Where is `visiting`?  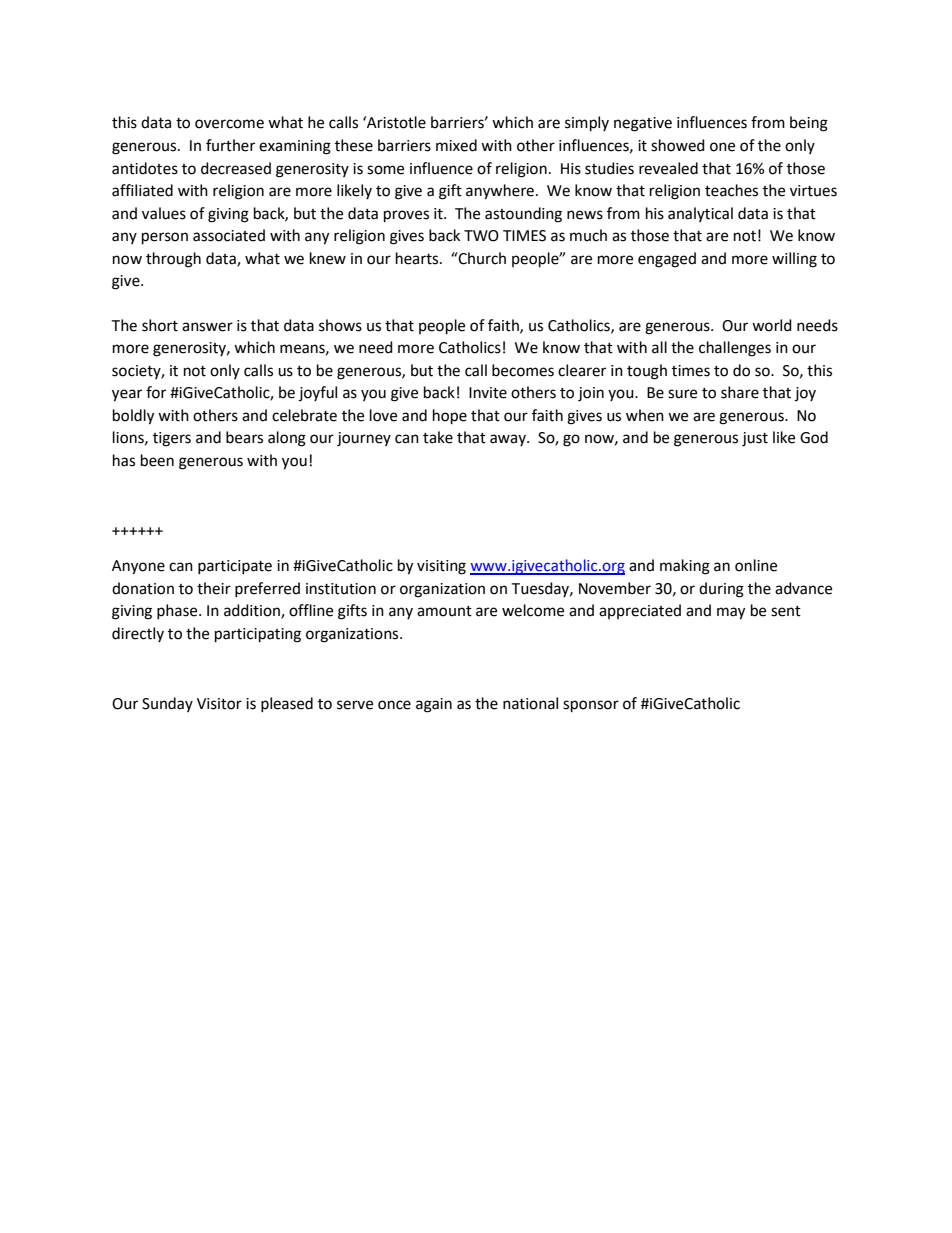
visiting is located at coordinates (441, 567).
